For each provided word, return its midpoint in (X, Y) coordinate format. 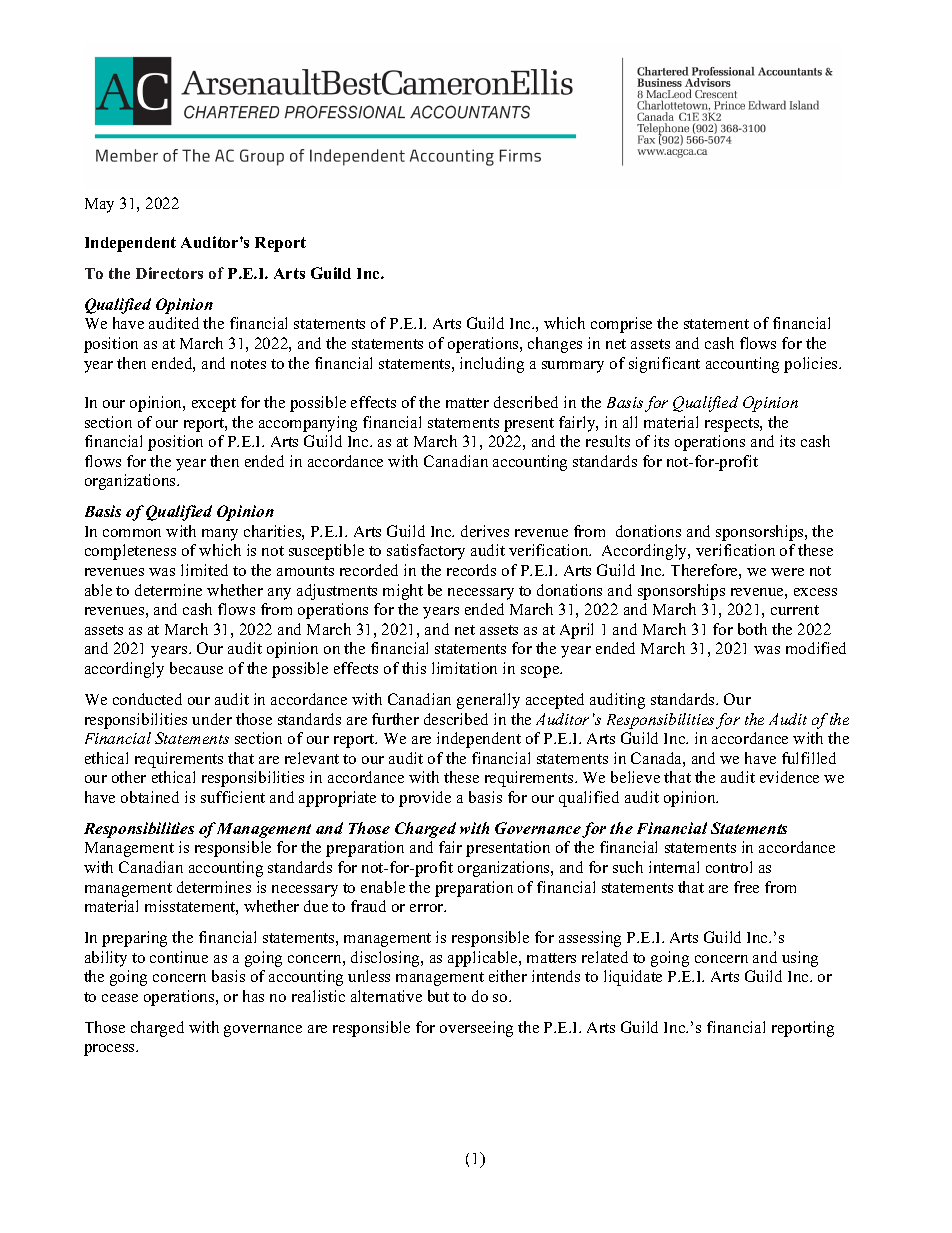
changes (555, 345)
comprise (621, 325)
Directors (169, 273)
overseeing (476, 1029)
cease (120, 998)
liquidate (633, 978)
